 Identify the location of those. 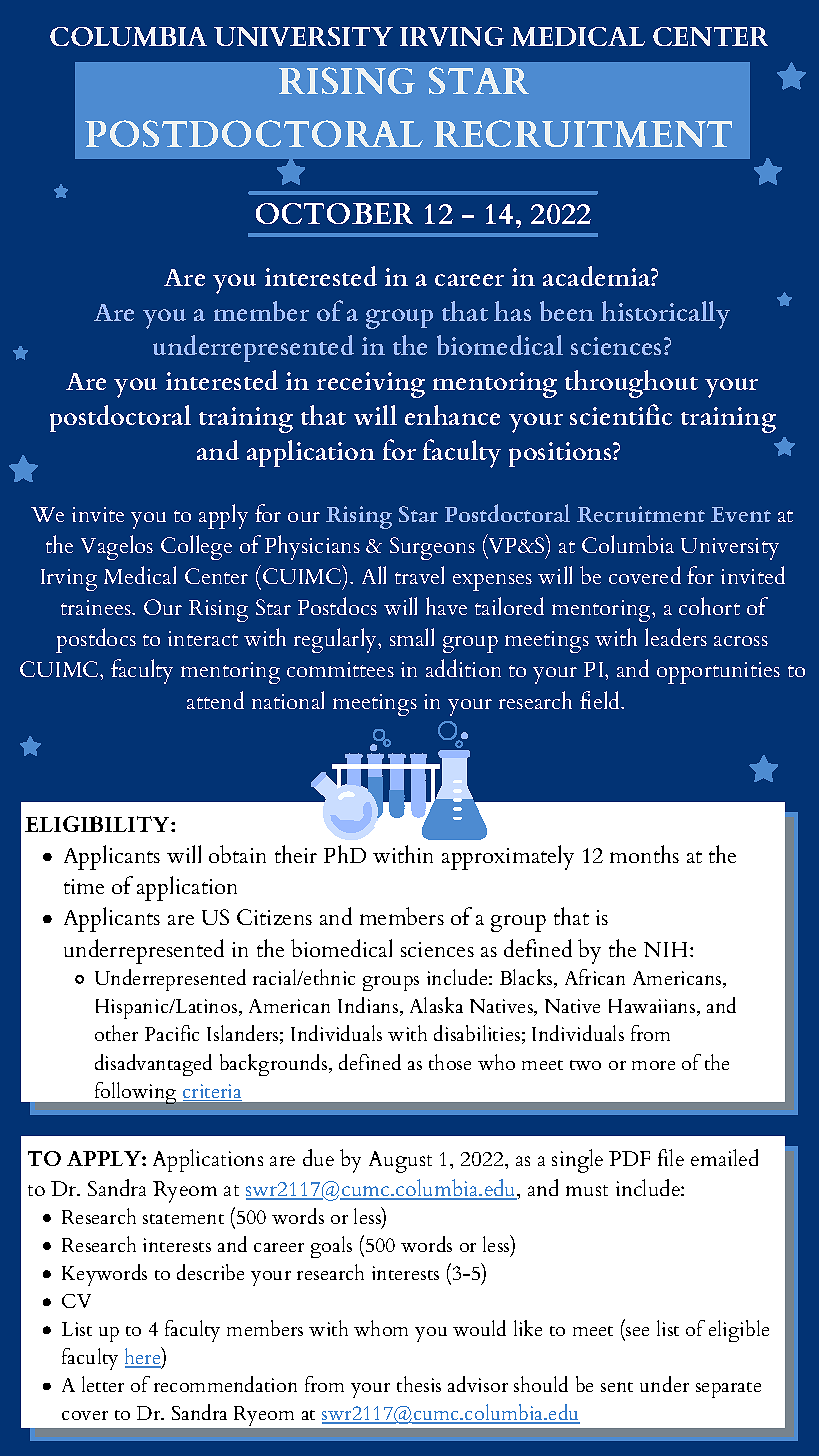
(450, 1062).
